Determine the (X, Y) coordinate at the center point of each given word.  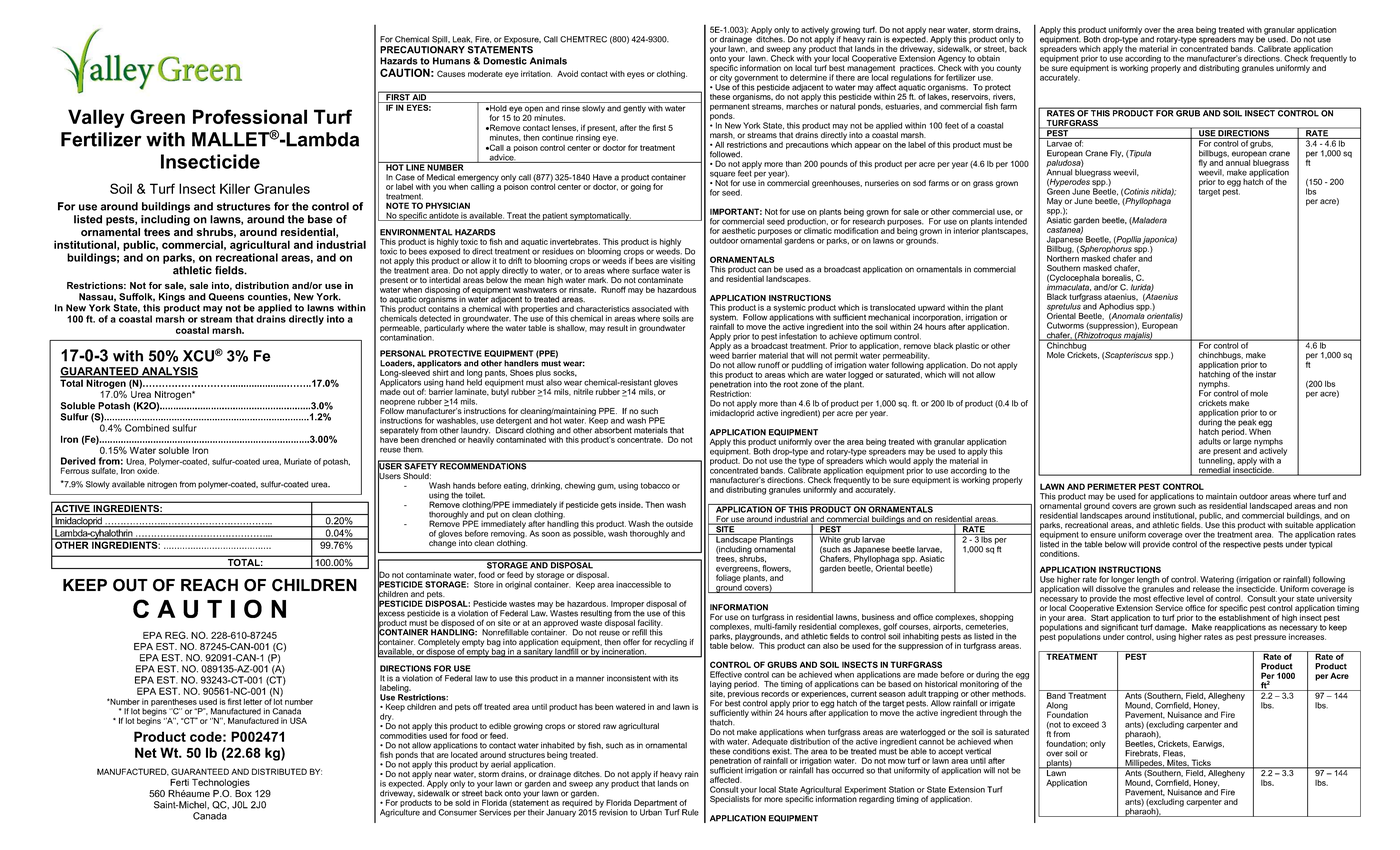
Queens (226, 297)
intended (1011, 221)
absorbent (613, 430)
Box (243, 793)
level (1195, 598)
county (1009, 69)
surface (645, 270)
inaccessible (639, 584)
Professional (250, 116)
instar (1266, 374)
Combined (147, 428)
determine (808, 77)
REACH (209, 585)
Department (656, 804)
